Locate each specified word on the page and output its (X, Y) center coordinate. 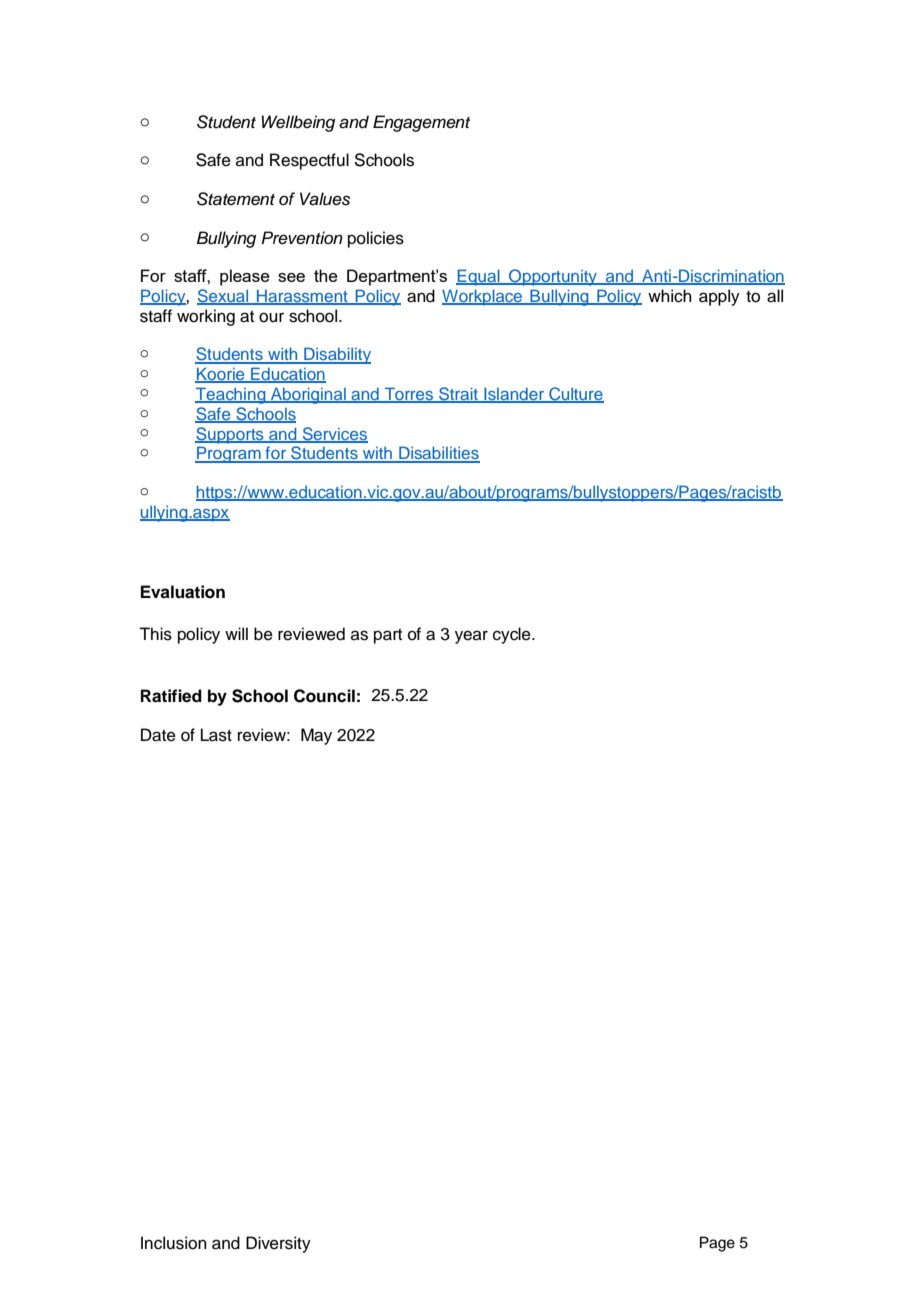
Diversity (278, 1244)
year (471, 637)
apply (719, 297)
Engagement (421, 123)
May (316, 736)
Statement (236, 199)
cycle (513, 635)
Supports (230, 435)
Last (216, 735)
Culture (575, 395)
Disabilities (438, 454)
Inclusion (174, 1243)
